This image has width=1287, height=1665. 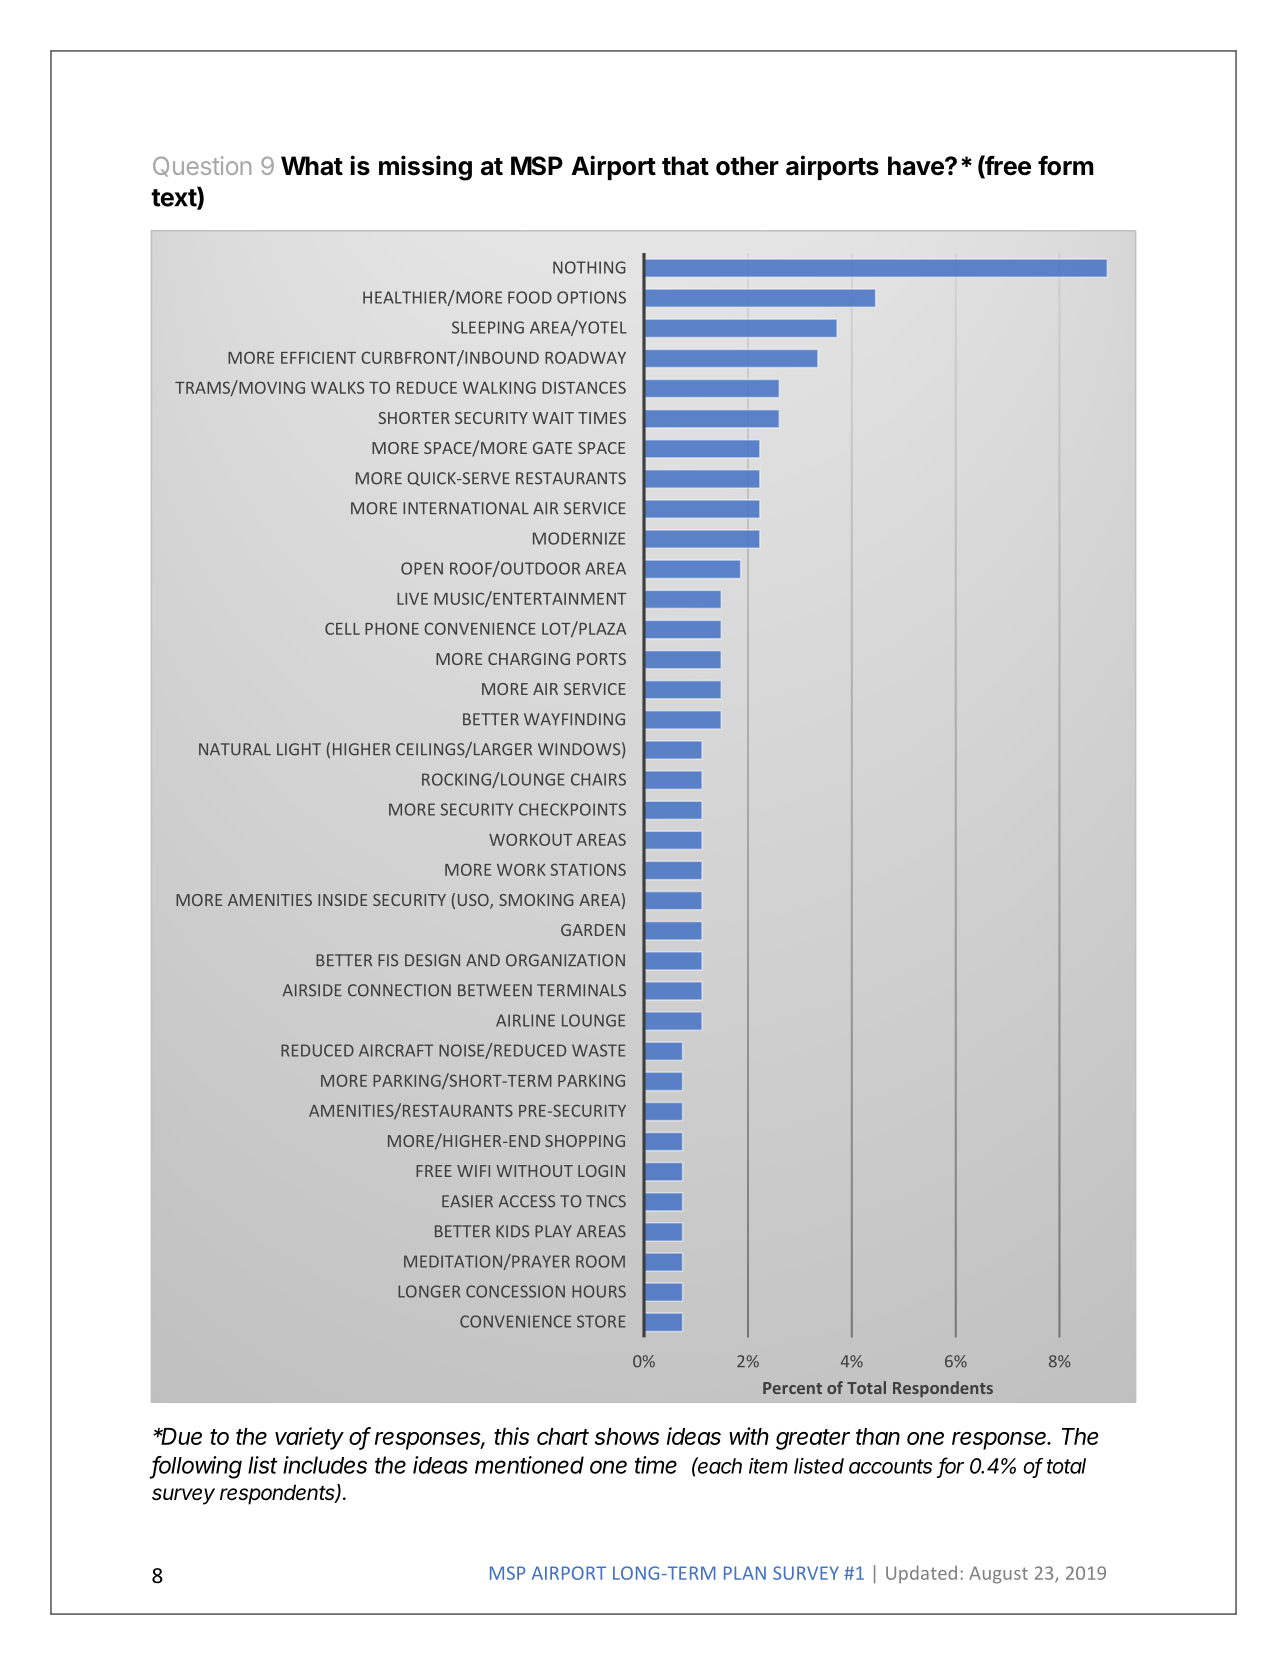 What do you see at coordinates (589, 267) in the image?
I see `NOTHING` at bounding box center [589, 267].
